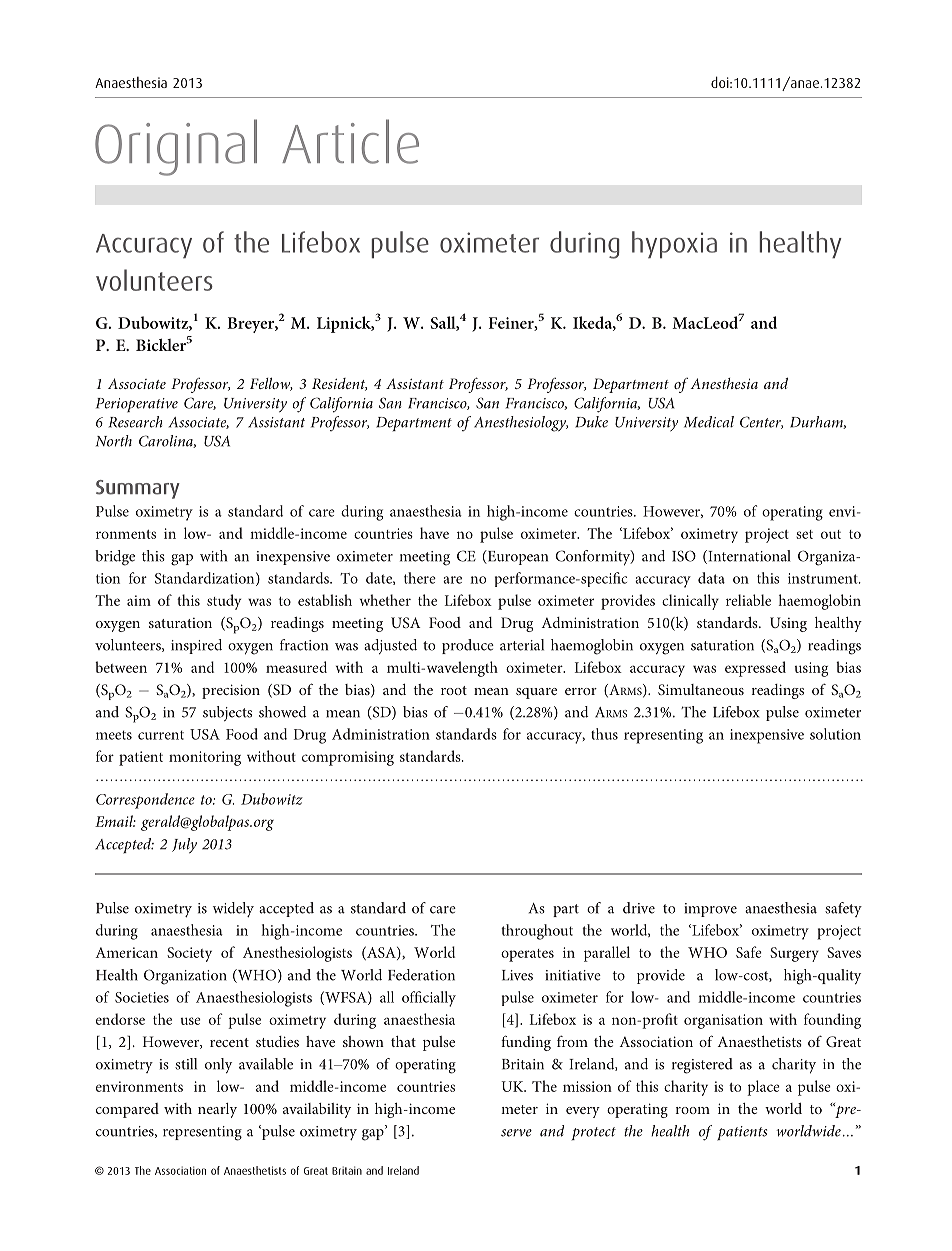  What do you see at coordinates (350, 141) in the screenshot?
I see `Article` at bounding box center [350, 141].
